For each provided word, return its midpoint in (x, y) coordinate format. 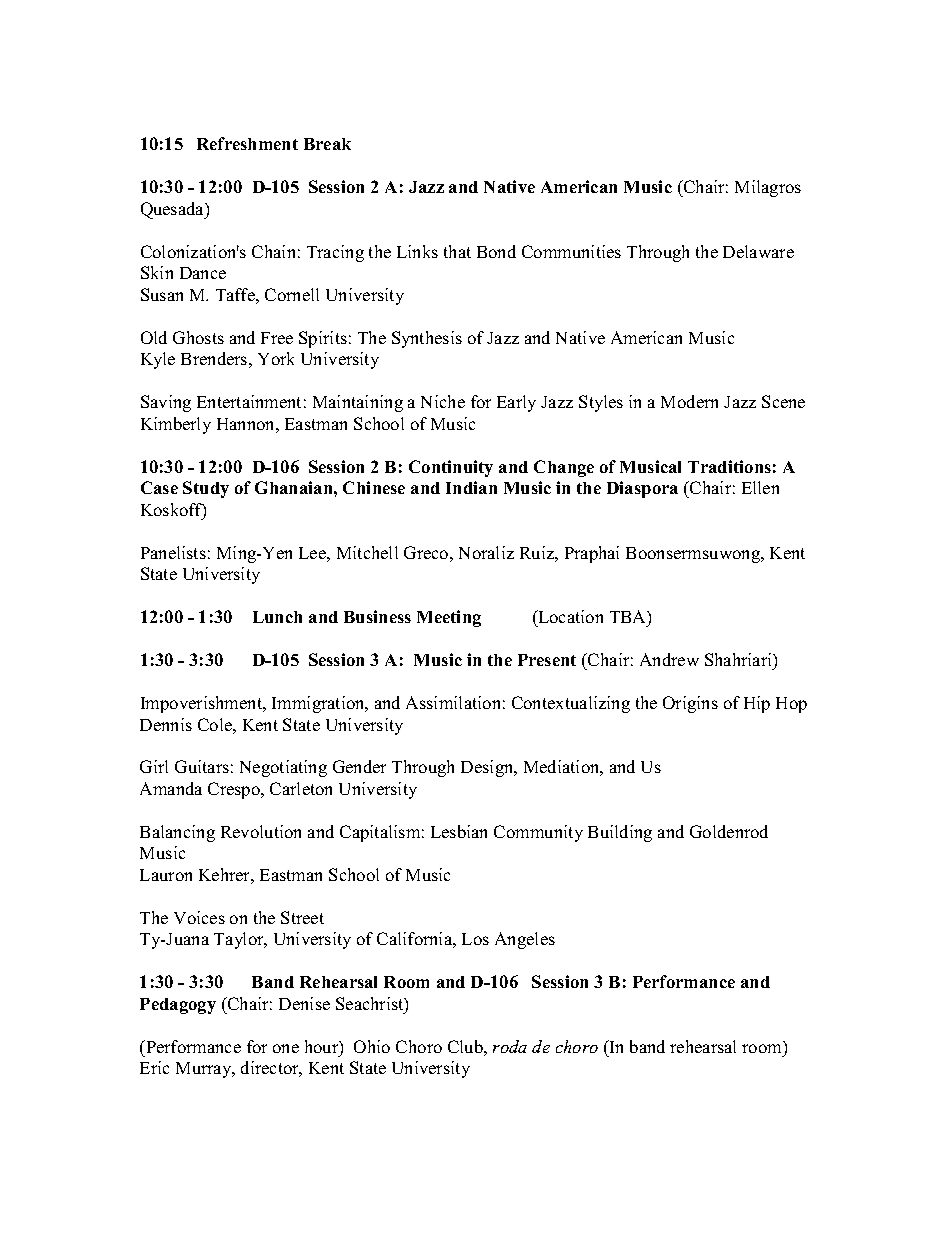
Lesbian (459, 831)
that (457, 251)
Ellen (760, 487)
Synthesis (427, 339)
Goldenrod (729, 831)
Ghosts (198, 337)
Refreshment (247, 143)
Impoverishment (203, 704)
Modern (689, 401)
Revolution (261, 831)
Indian (471, 487)
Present (547, 660)
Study (206, 489)
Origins (690, 704)
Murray (205, 1070)
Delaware (758, 251)
